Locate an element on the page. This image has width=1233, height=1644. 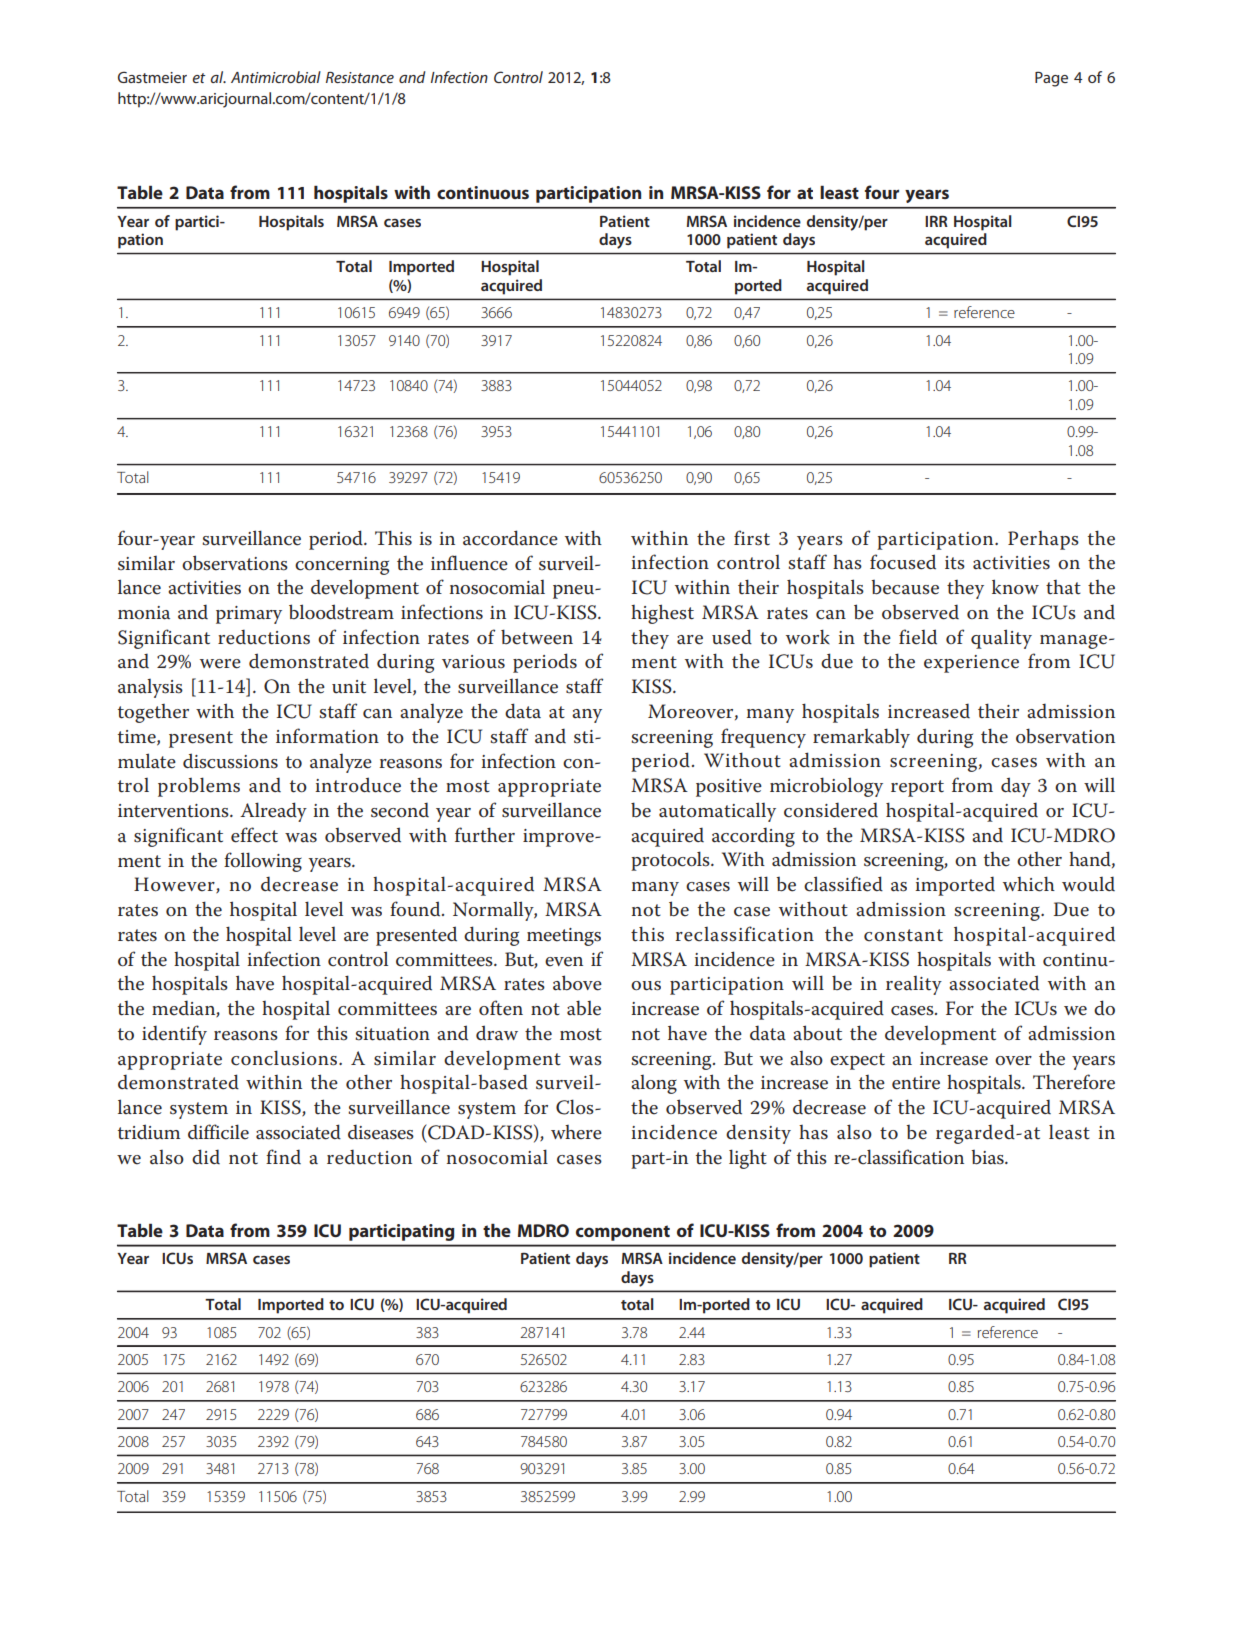
Resistance is located at coordinates (360, 77).
